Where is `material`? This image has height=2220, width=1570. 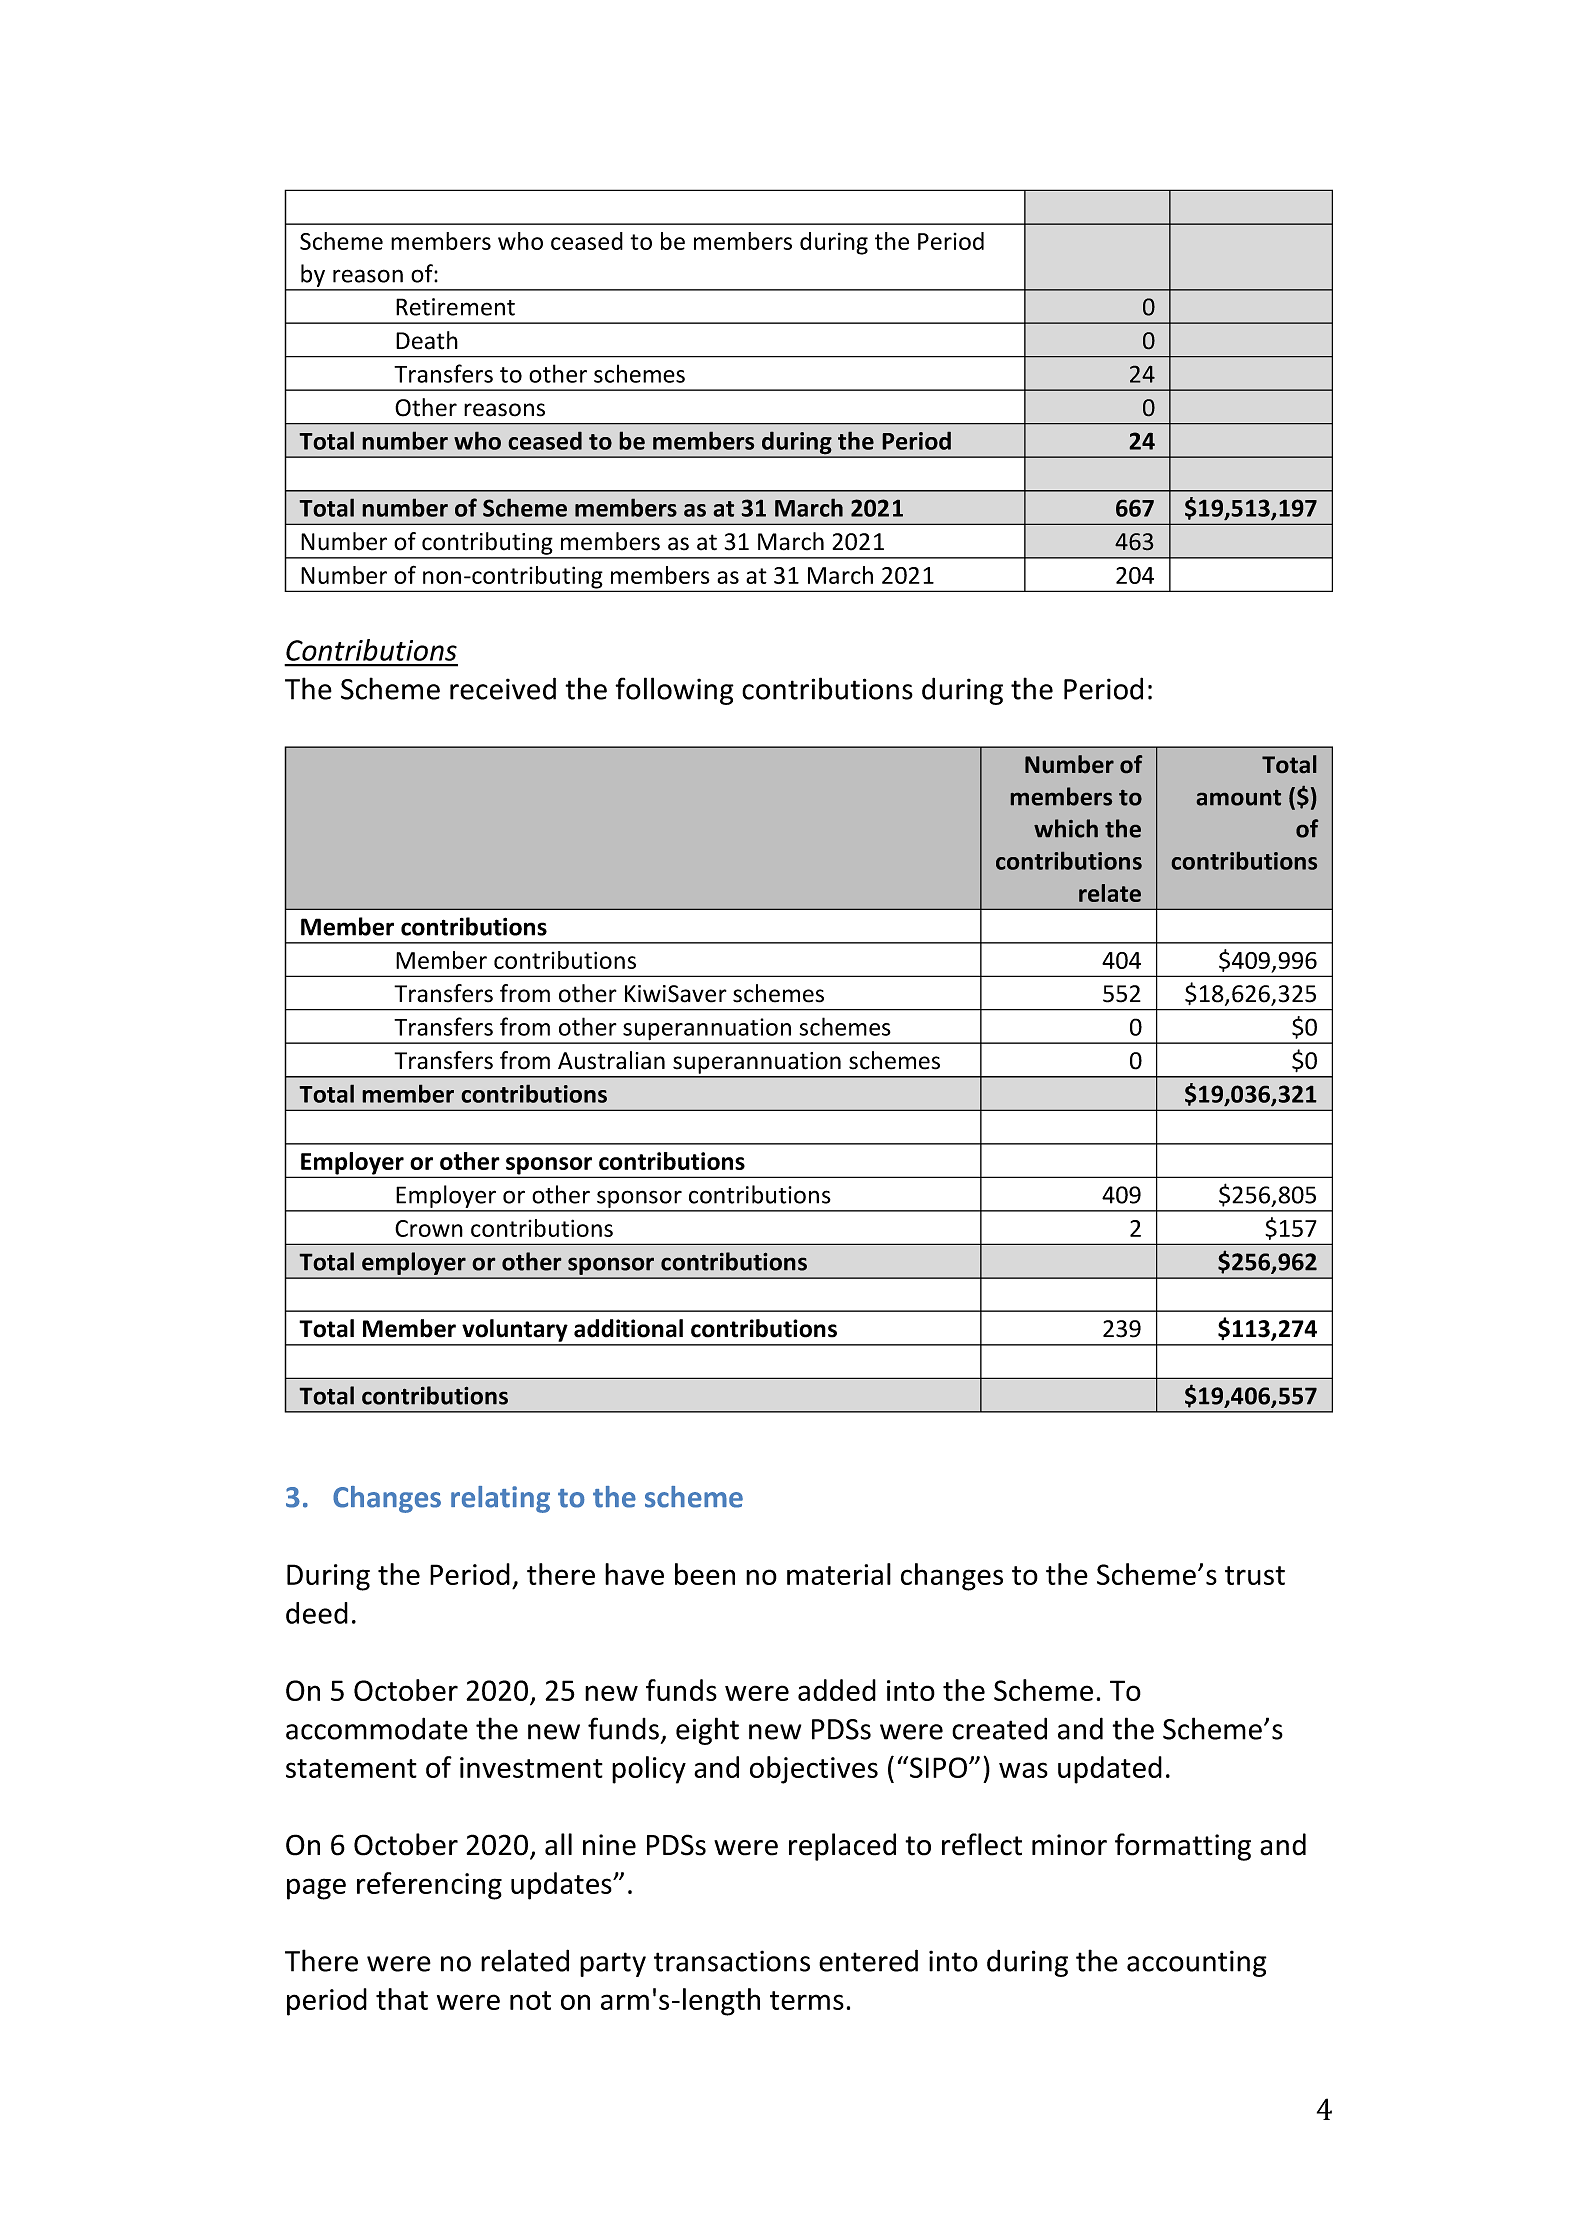
material is located at coordinates (839, 1574).
